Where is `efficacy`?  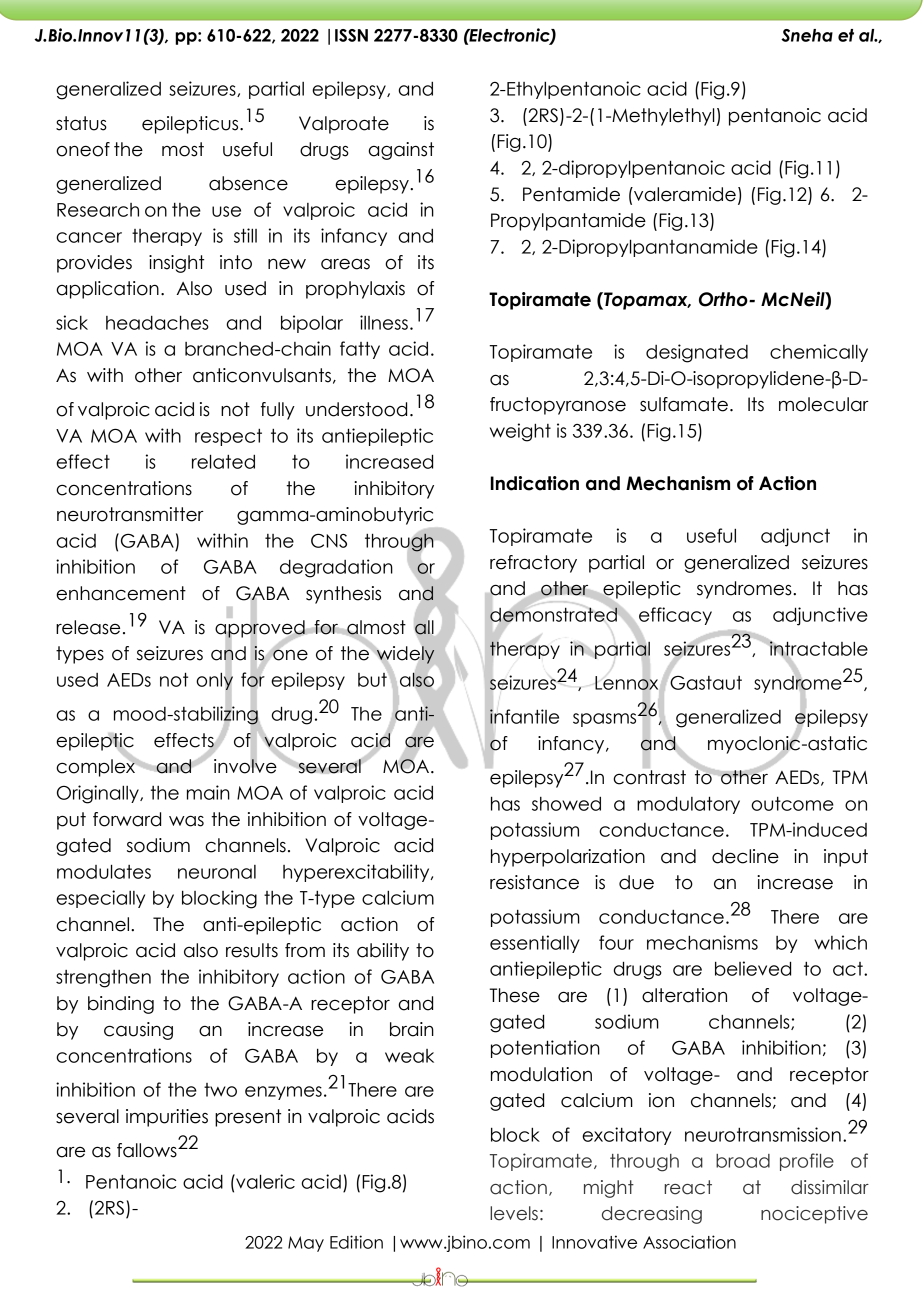
efficacy is located at coordinates (674, 617).
